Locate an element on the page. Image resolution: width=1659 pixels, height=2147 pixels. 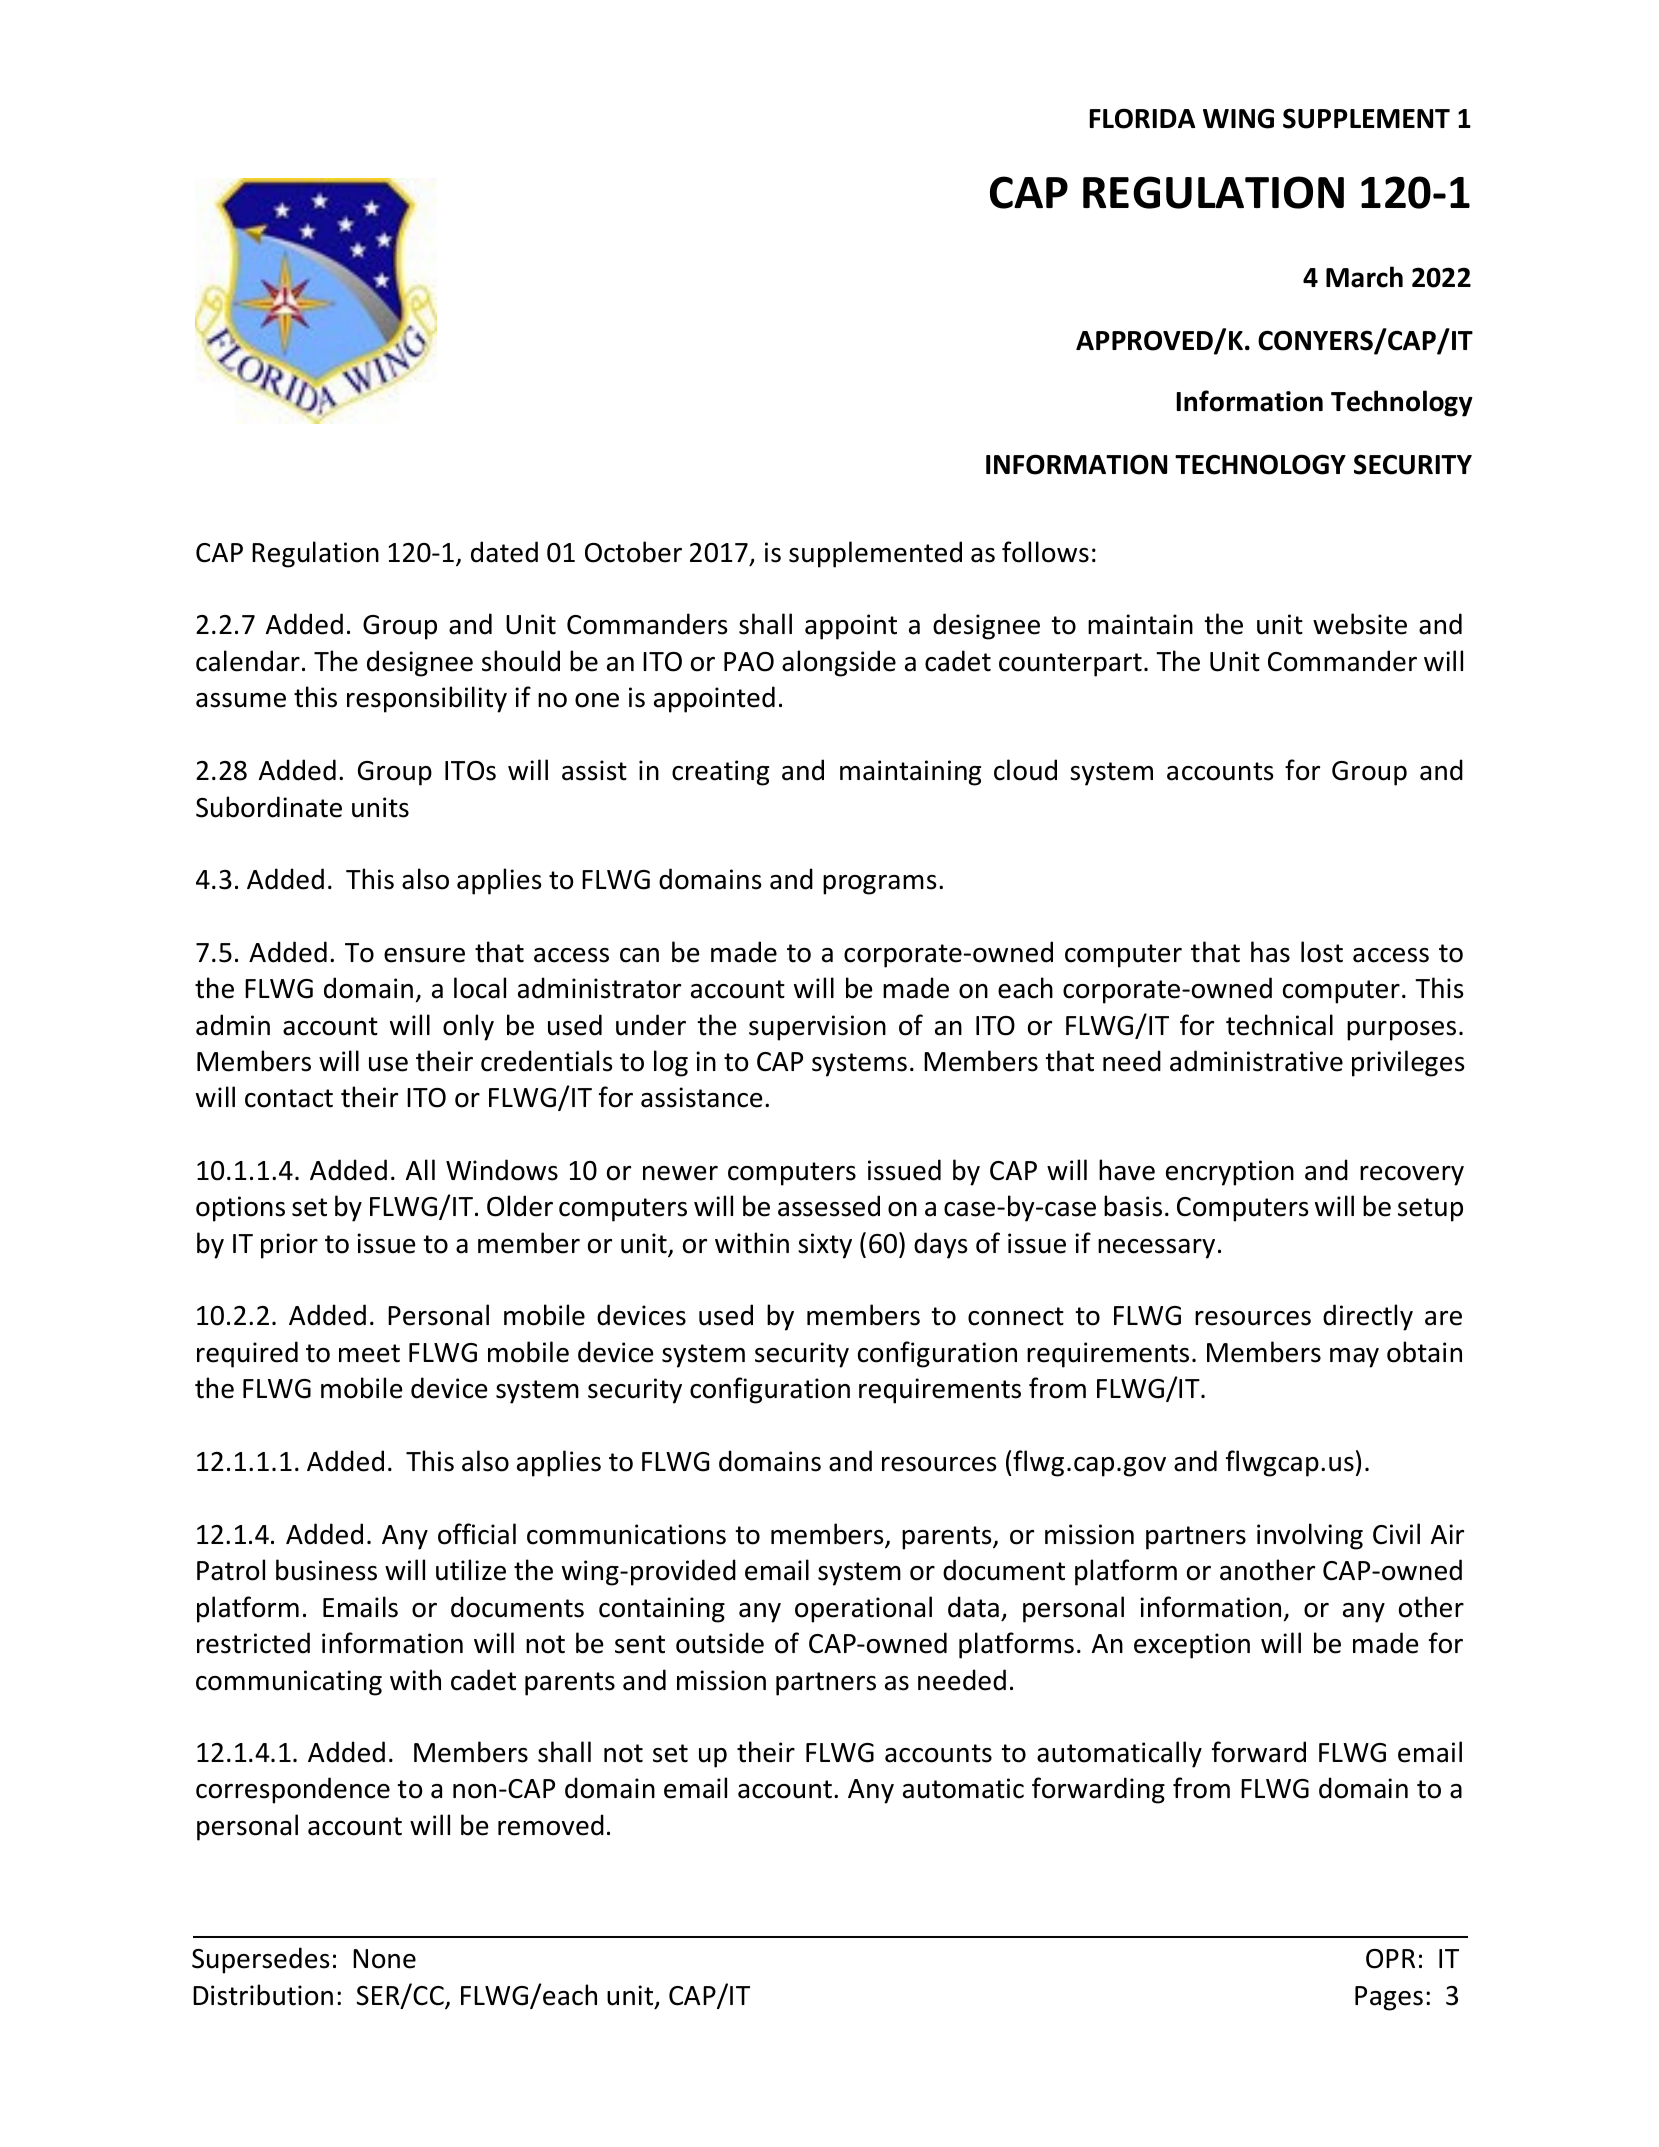
only is located at coordinates (468, 1027).
